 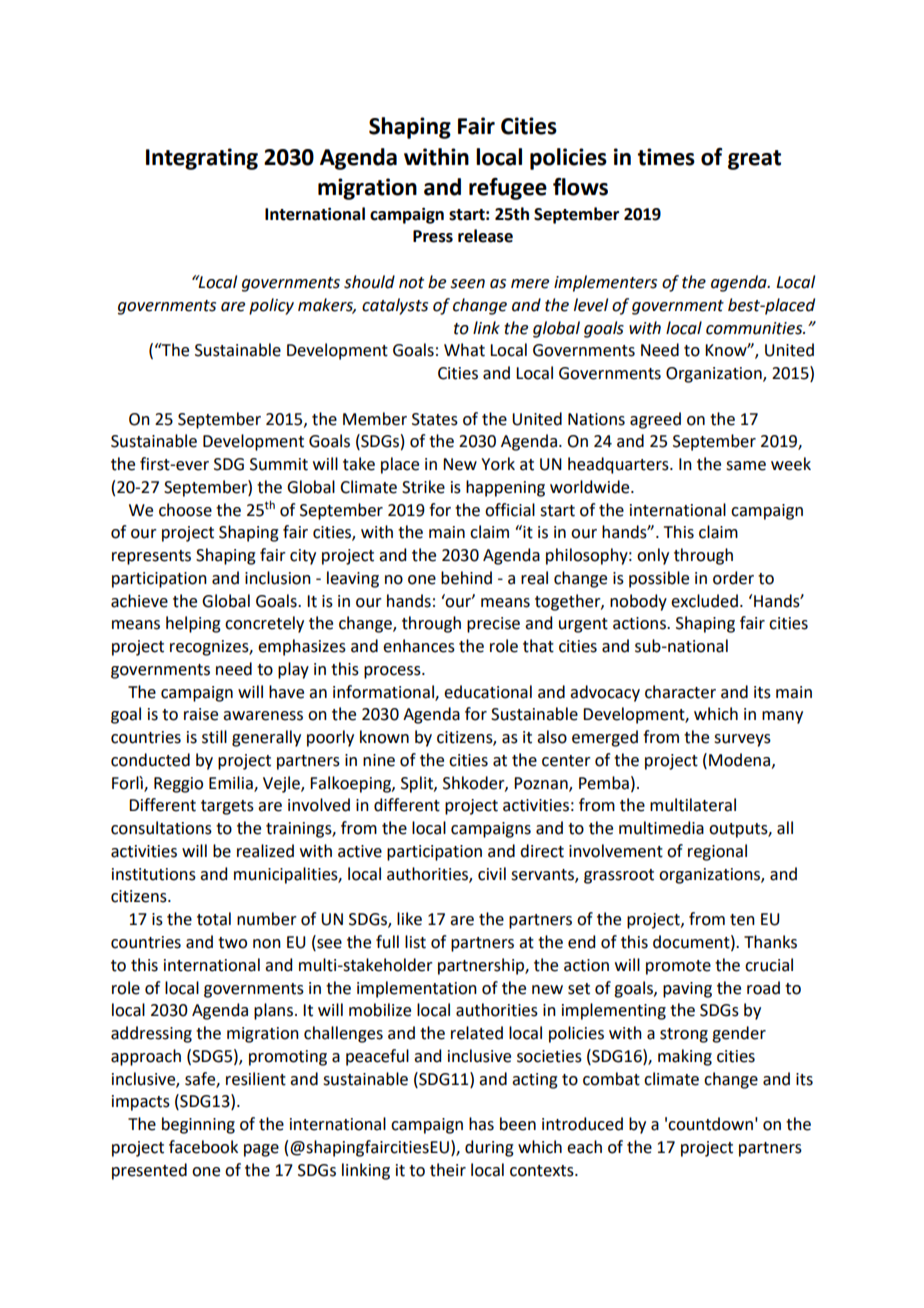 I want to click on during, so click(x=489, y=1148).
